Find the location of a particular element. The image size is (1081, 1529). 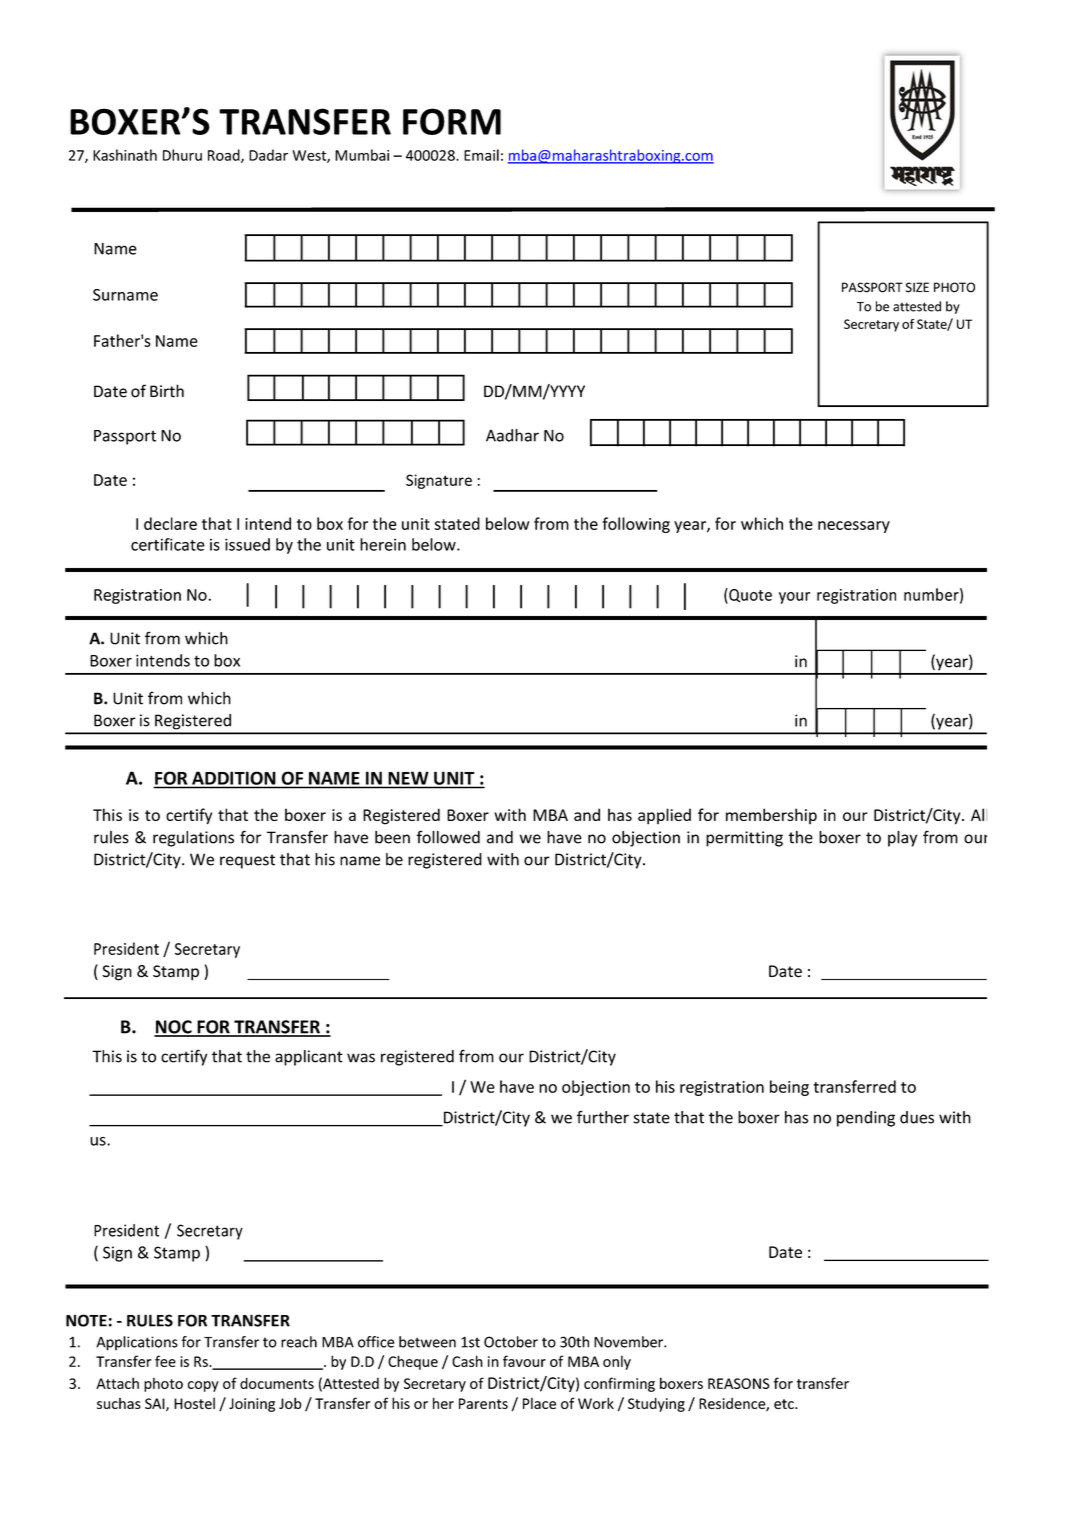

Aadhar is located at coordinates (512, 435).
